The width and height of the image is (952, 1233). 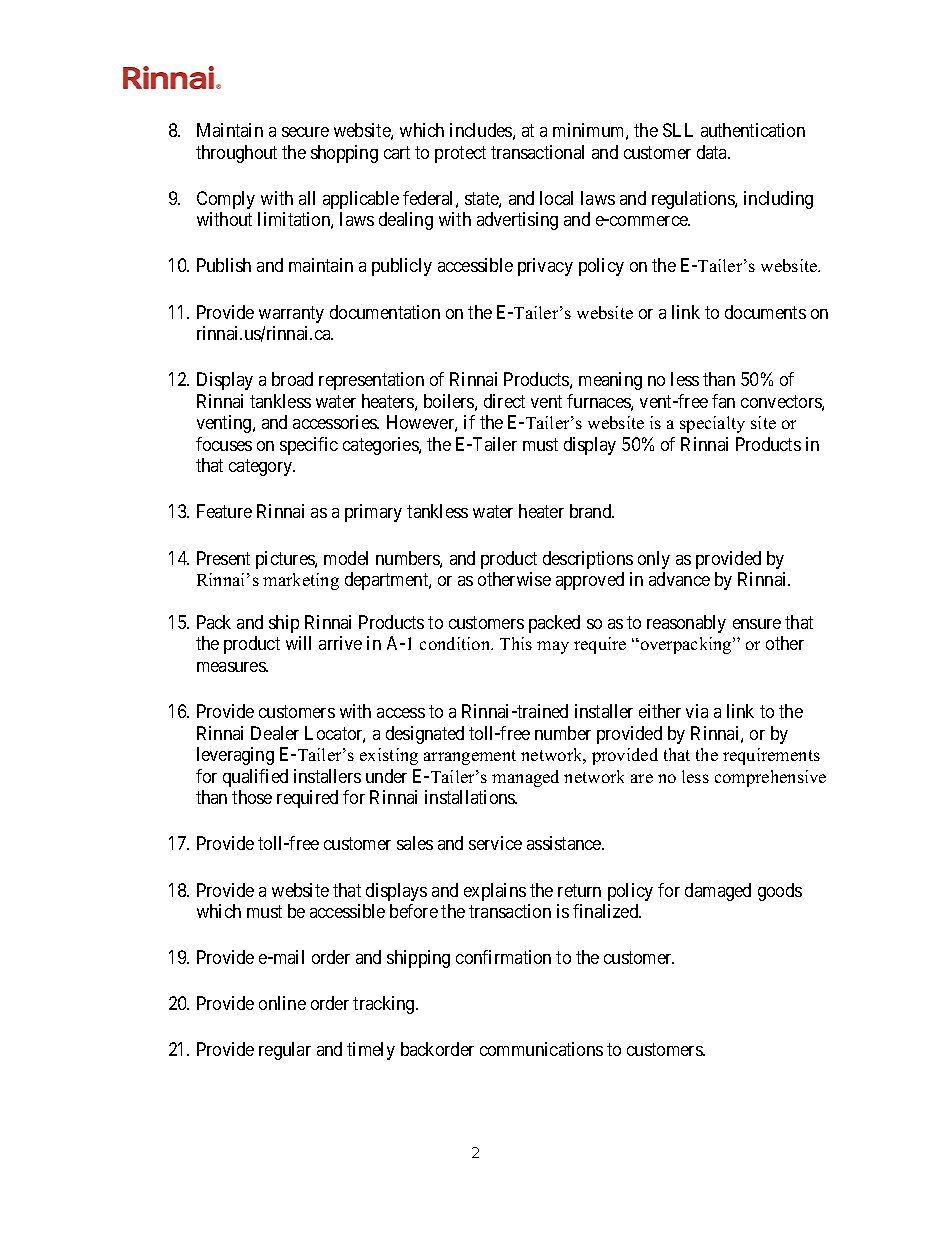 What do you see at coordinates (460, 154) in the image?
I see `protect` at bounding box center [460, 154].
